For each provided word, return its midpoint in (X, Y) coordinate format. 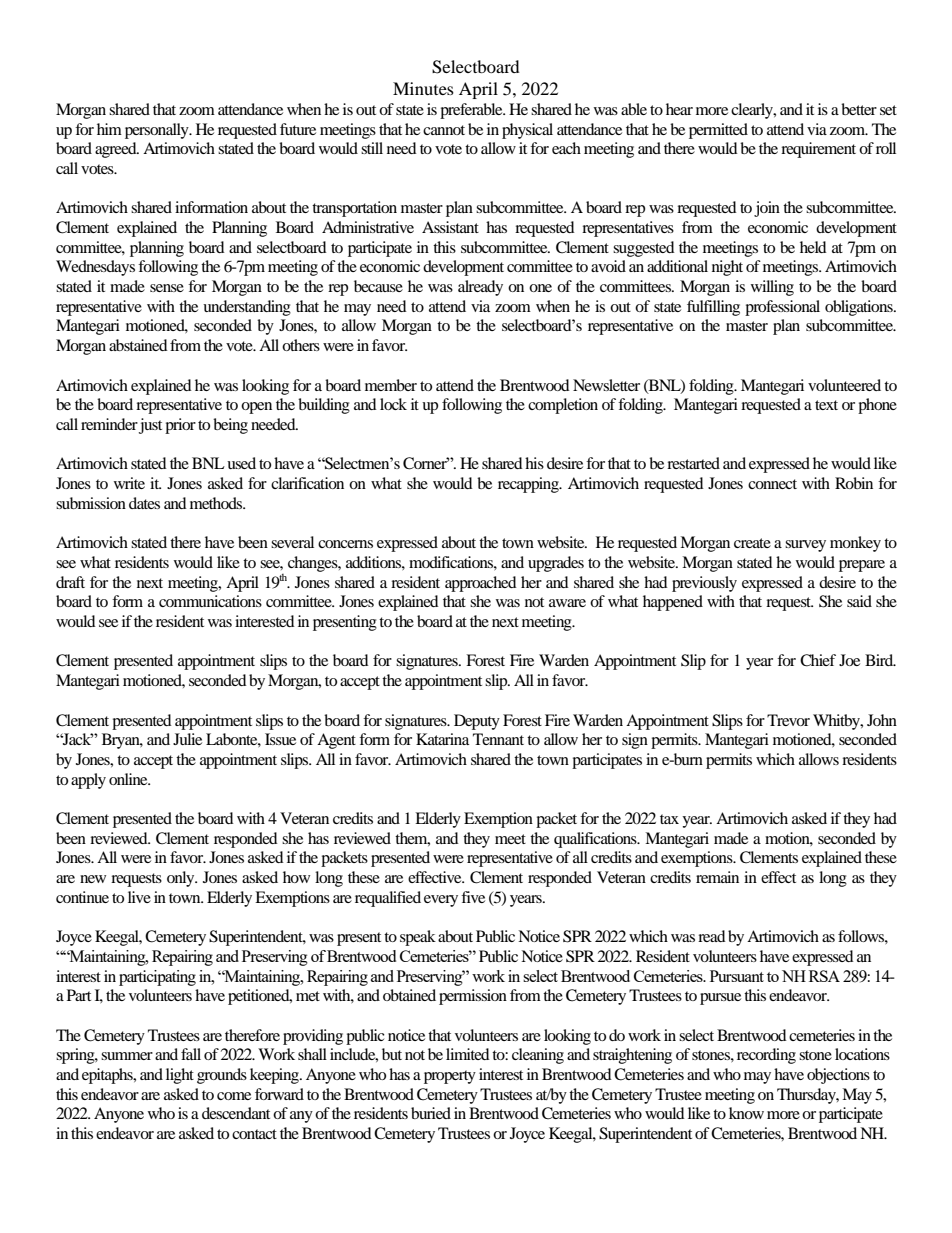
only (182, 879)
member (391, 385)
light (180, 1076)
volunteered (844, 385)
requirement (818, 150)
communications (210, 601)
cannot (444, 130)
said (859, 601)
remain (717, 877)
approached (481, 584)
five (473, 897)
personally (158, 131)
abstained (138, 345)
